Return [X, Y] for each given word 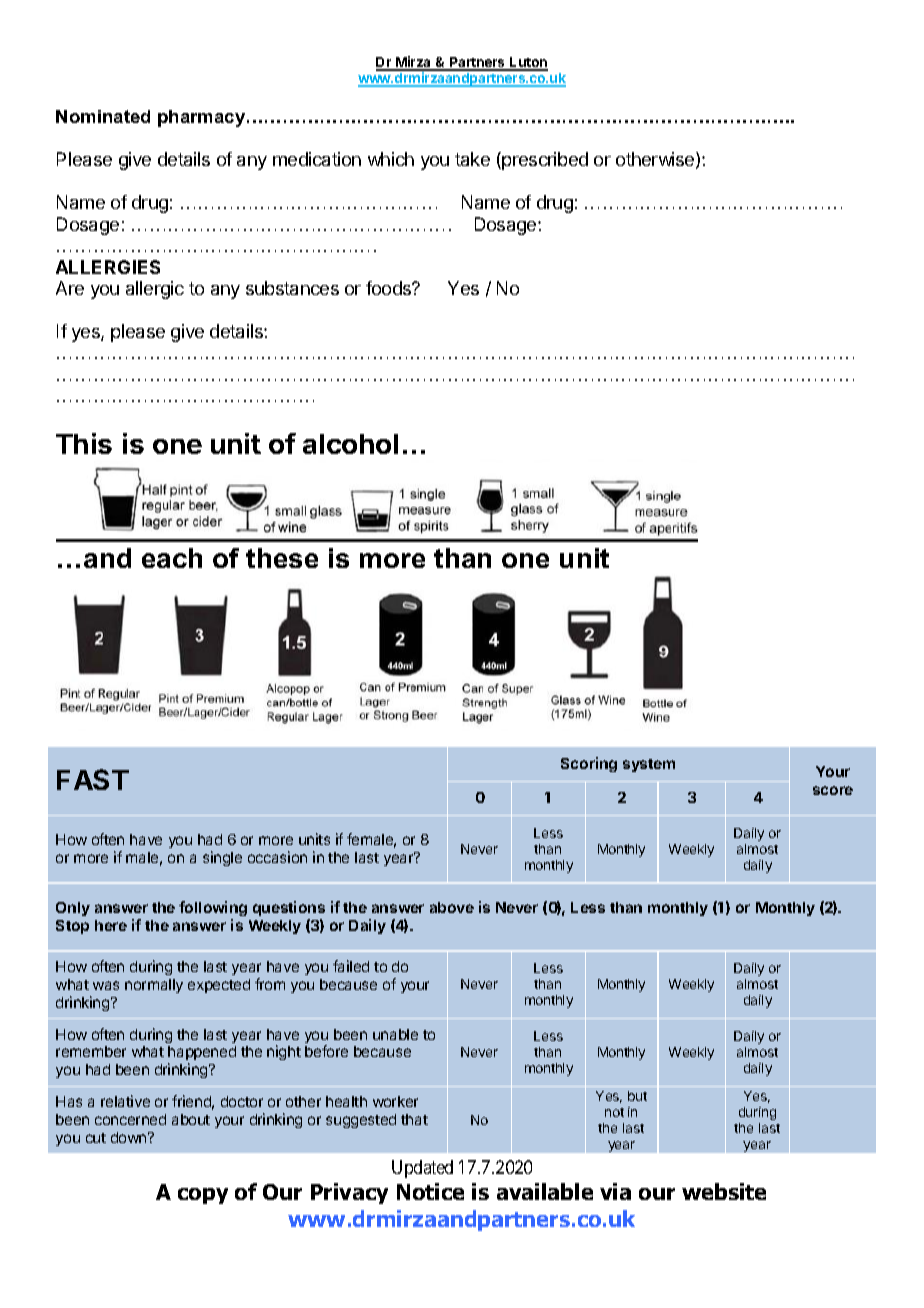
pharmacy [203, 118]
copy [203, 1196]
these [282, 558]
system [649, 765]
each [172, 558]
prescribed [545, 161]
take [472, 159]
